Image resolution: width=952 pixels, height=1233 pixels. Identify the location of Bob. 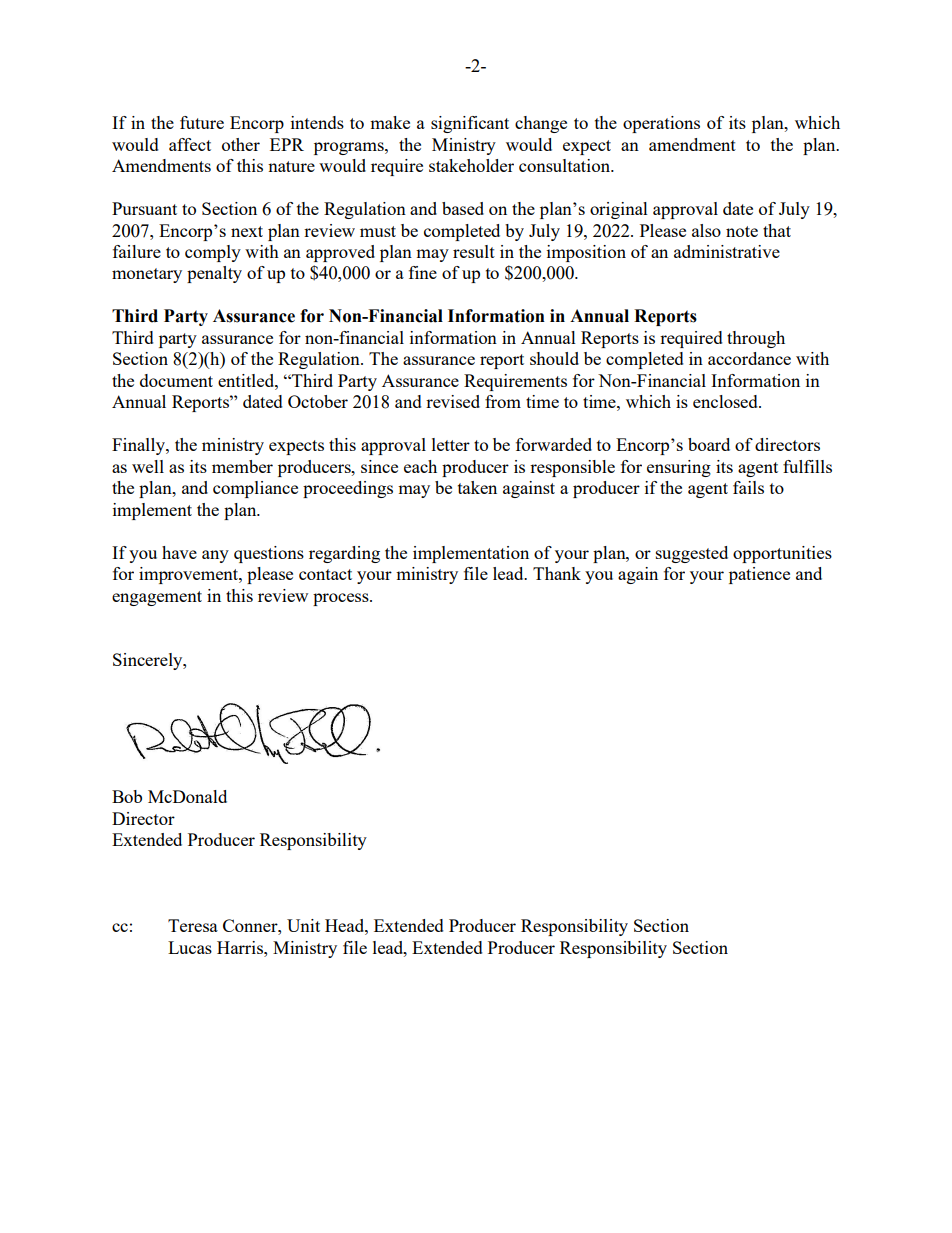
(127, 796).
